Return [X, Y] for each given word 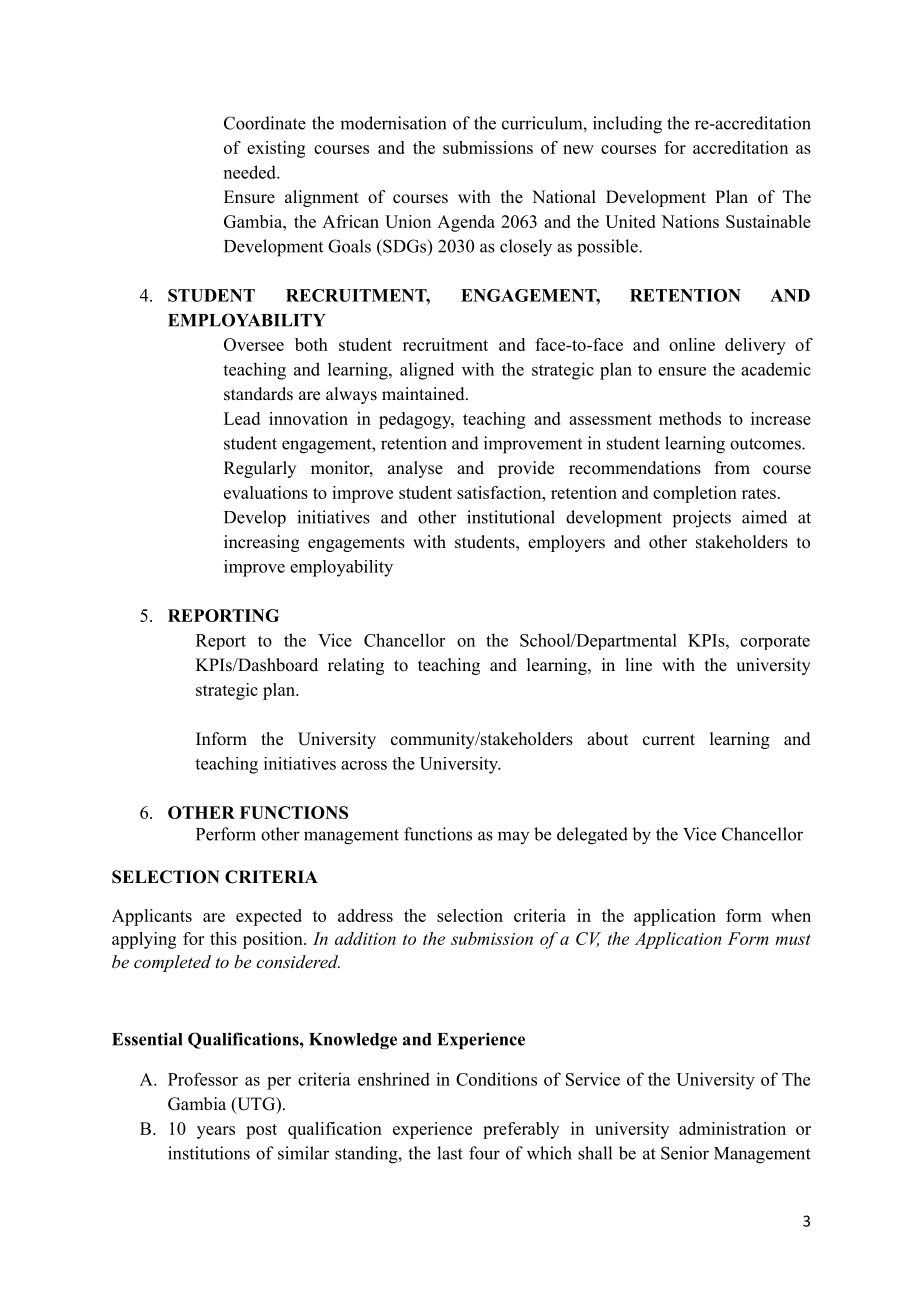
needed [251, 172]
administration [732, 1128]
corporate [775, 642]
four [484, 1153]
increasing [261, 543]
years [216, 1132]
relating [356, 666]
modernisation [393, 123]
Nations [690, 221]
